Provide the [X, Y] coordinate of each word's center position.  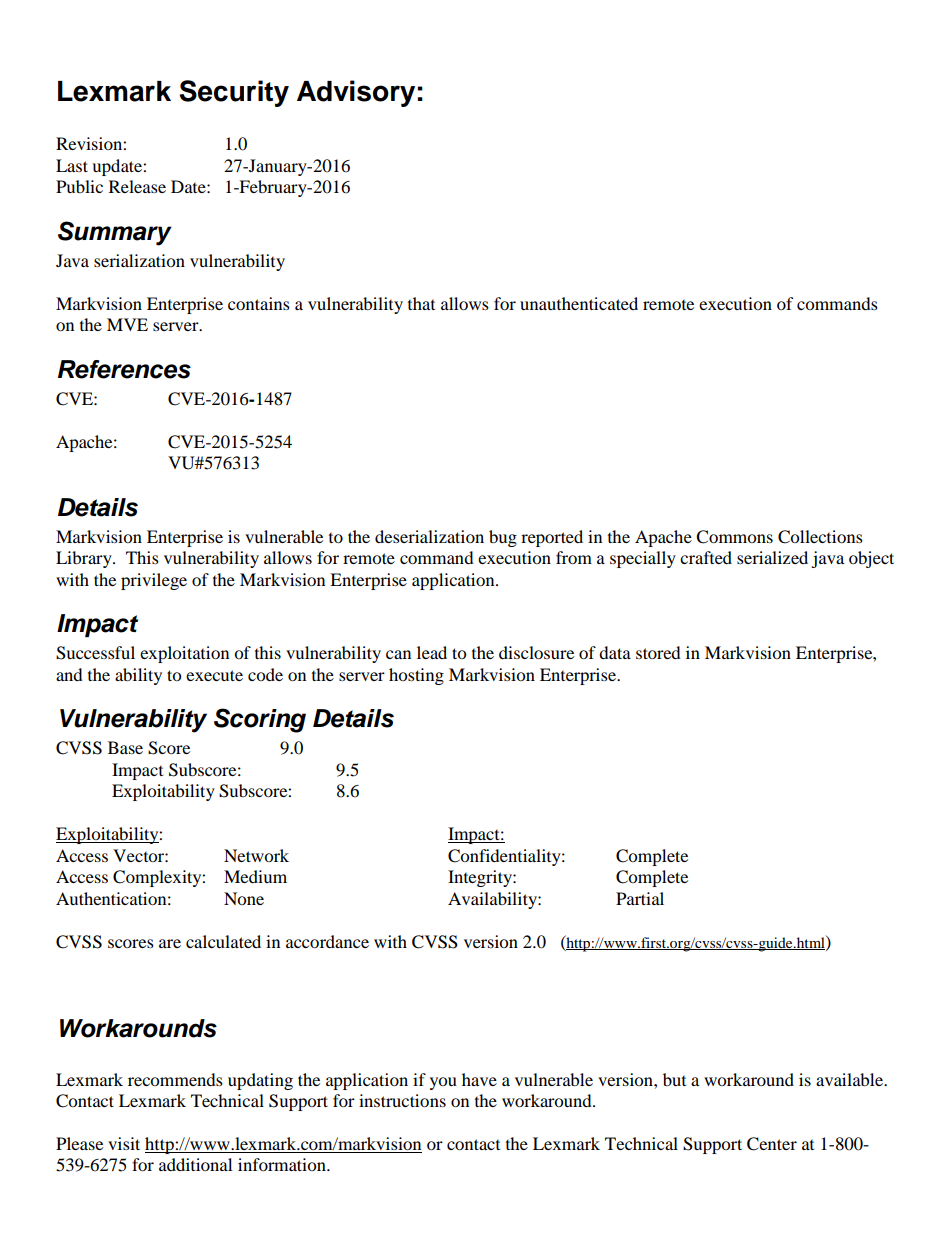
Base [125, 747]
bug [503, 538]
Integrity [481, 878]
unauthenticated [579, 303]
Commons [734, 537]
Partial [640, 898]
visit [124, 1143]
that [421, 303]
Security [234, 93]
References [124, 369]
